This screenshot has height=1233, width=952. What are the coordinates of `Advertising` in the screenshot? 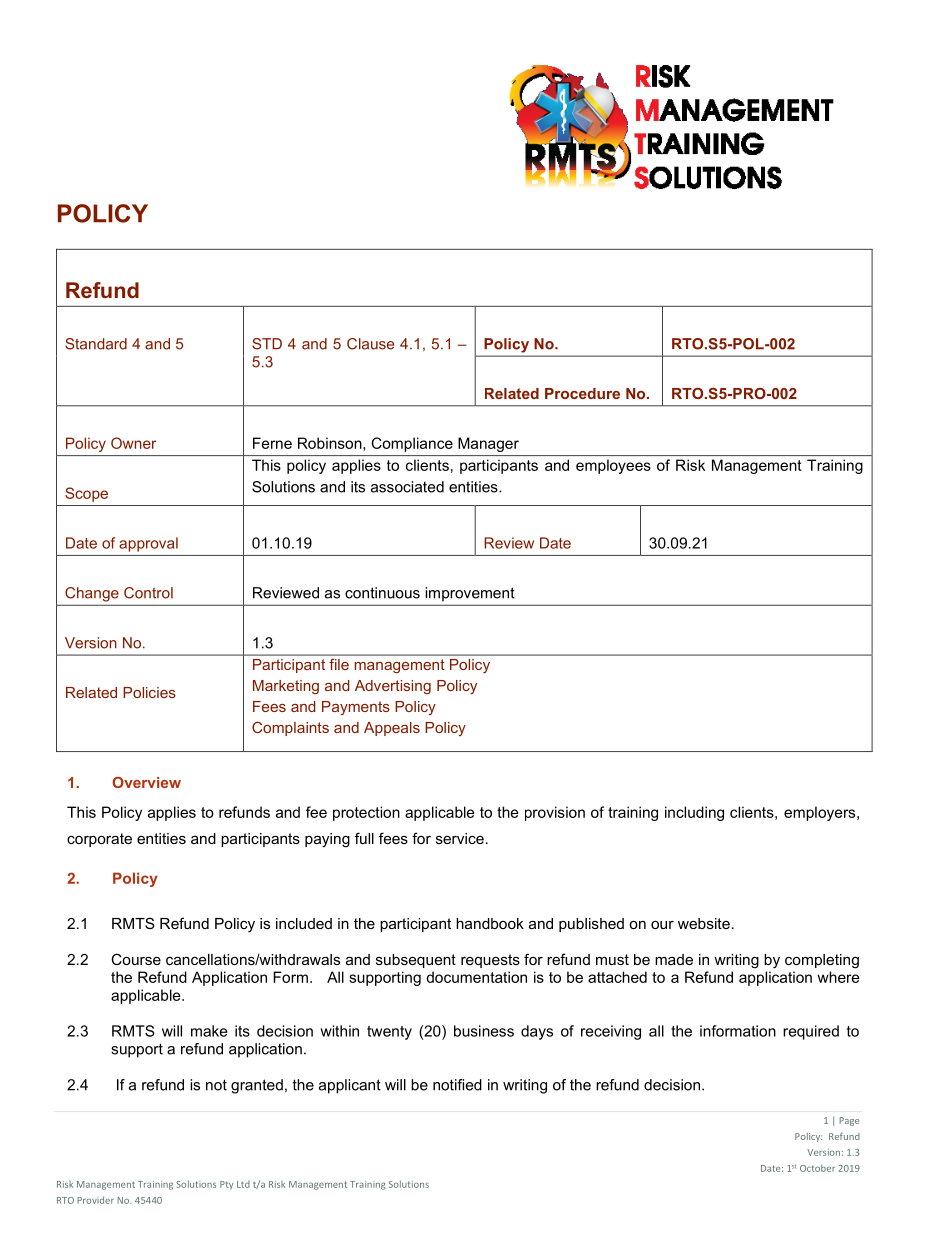 It's located at (393, 687).
